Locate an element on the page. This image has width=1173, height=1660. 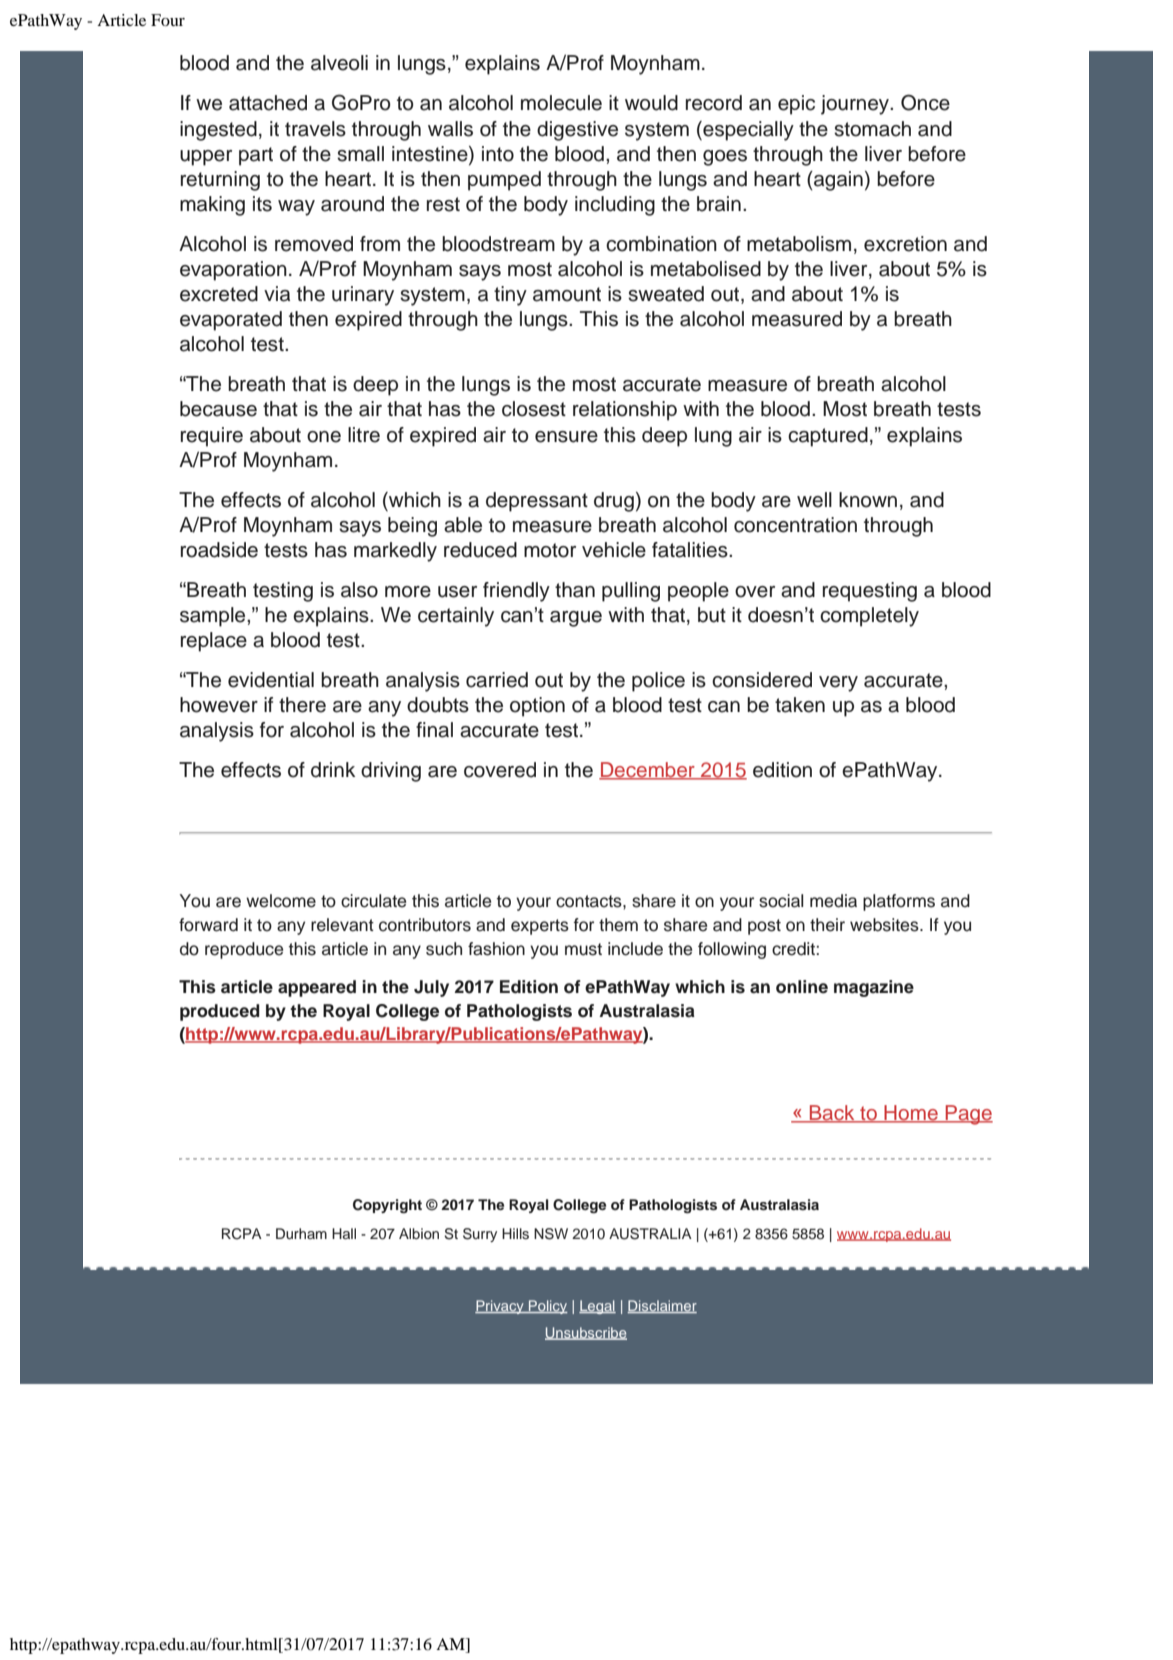
relationship is located at coordinates (625, 411).
